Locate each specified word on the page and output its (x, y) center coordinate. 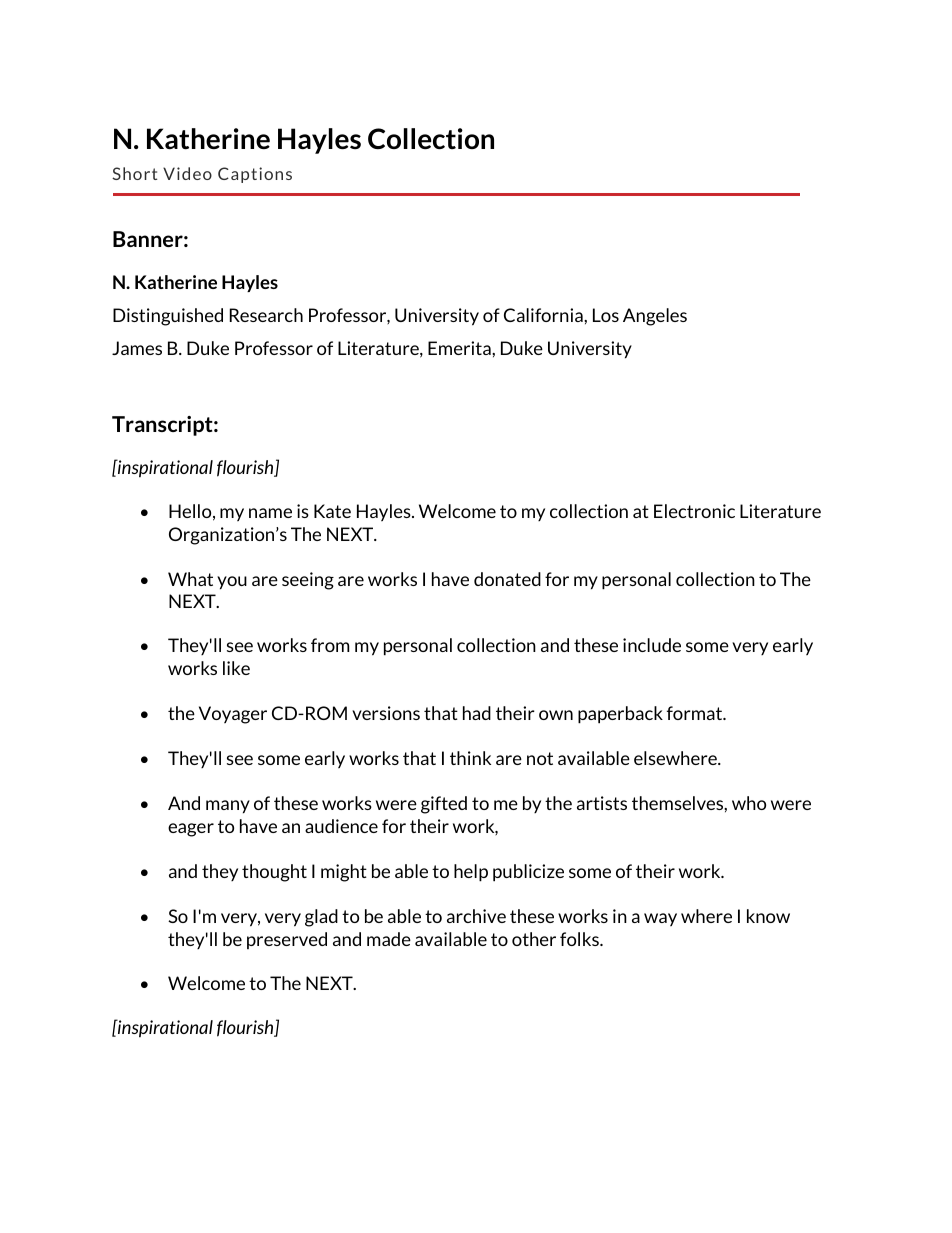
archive (476, 916)
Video (187, 173)
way (660, 919)
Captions (255, 175)
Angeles (655, 317)
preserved (287, 940)
